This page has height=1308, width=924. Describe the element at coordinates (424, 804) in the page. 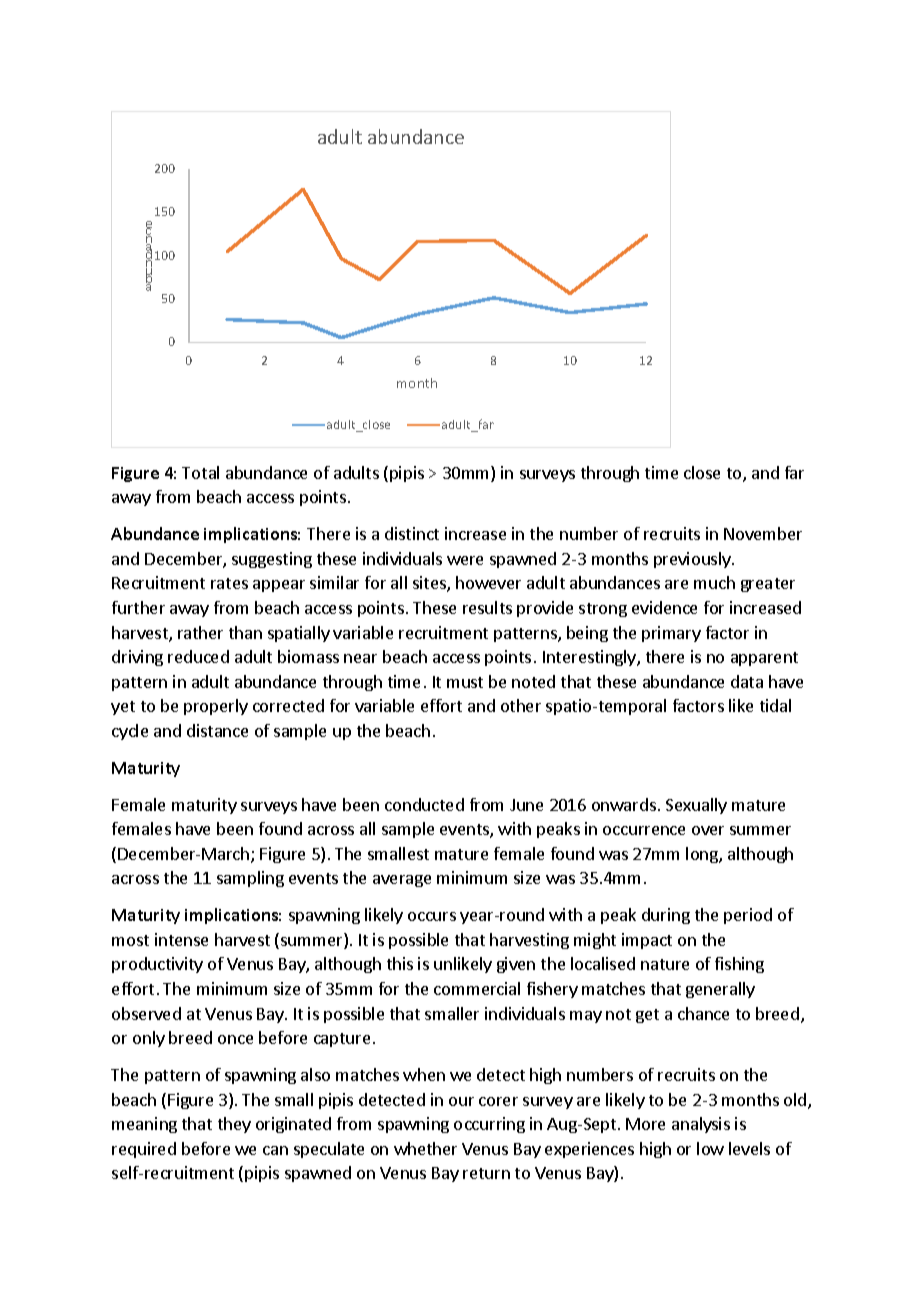

I see `conducted` at that location.
